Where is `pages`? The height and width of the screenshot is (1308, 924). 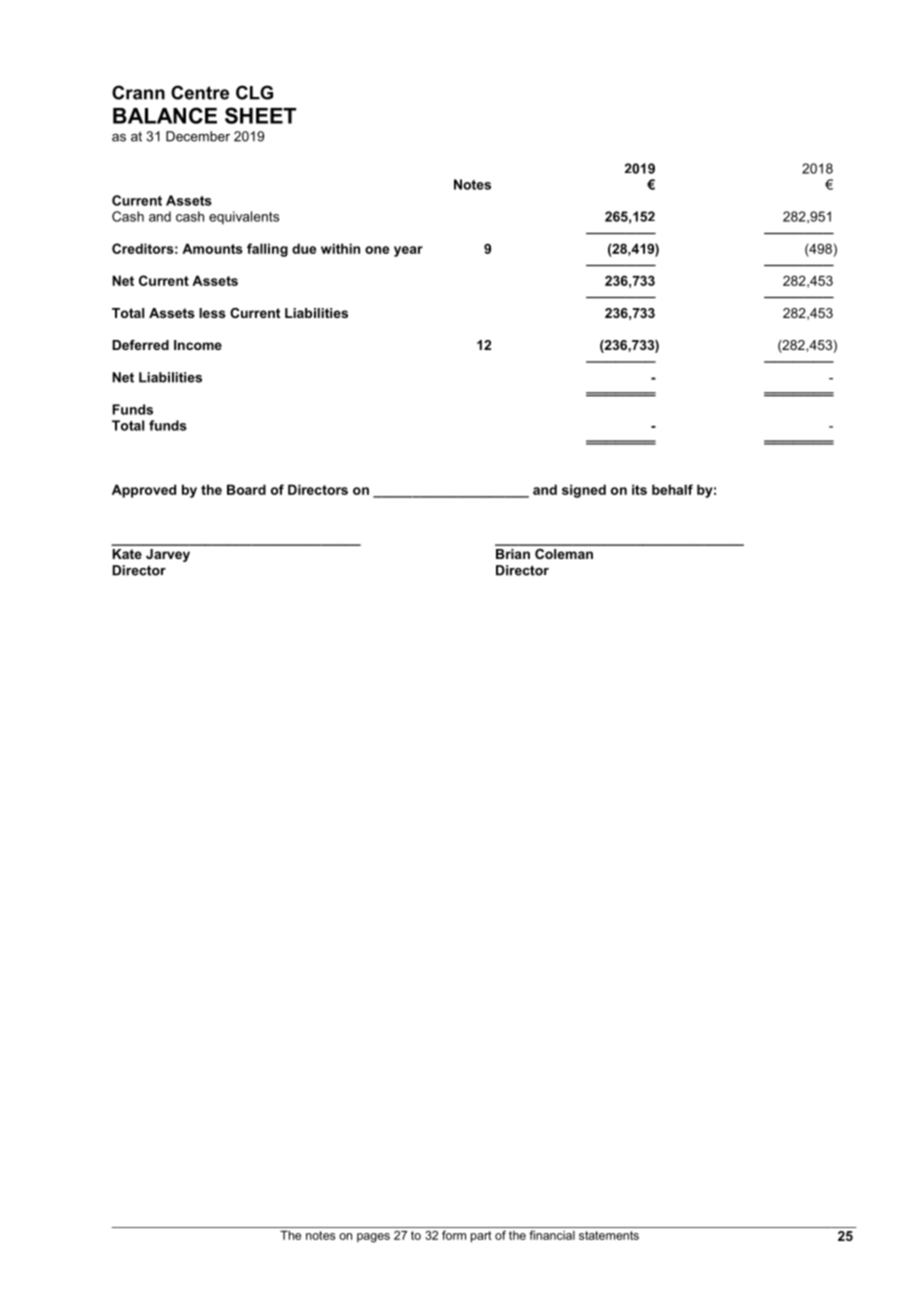 pages is located at coordinates (373, 1238).
